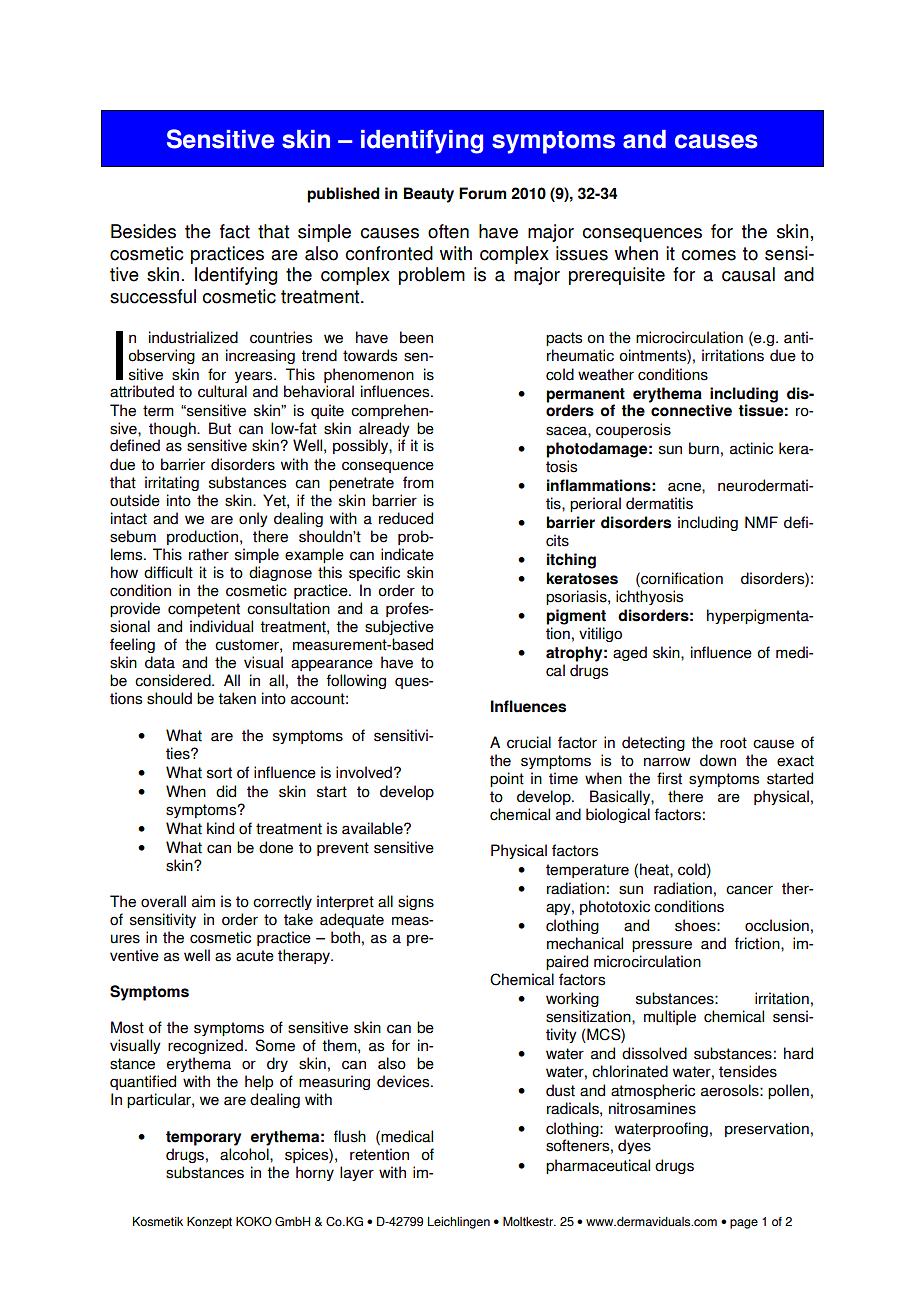 The height and width of the page is (1308, 924). Describe the element at coordinates (659, 503) in the page. I see `dermatitis` at that location.
